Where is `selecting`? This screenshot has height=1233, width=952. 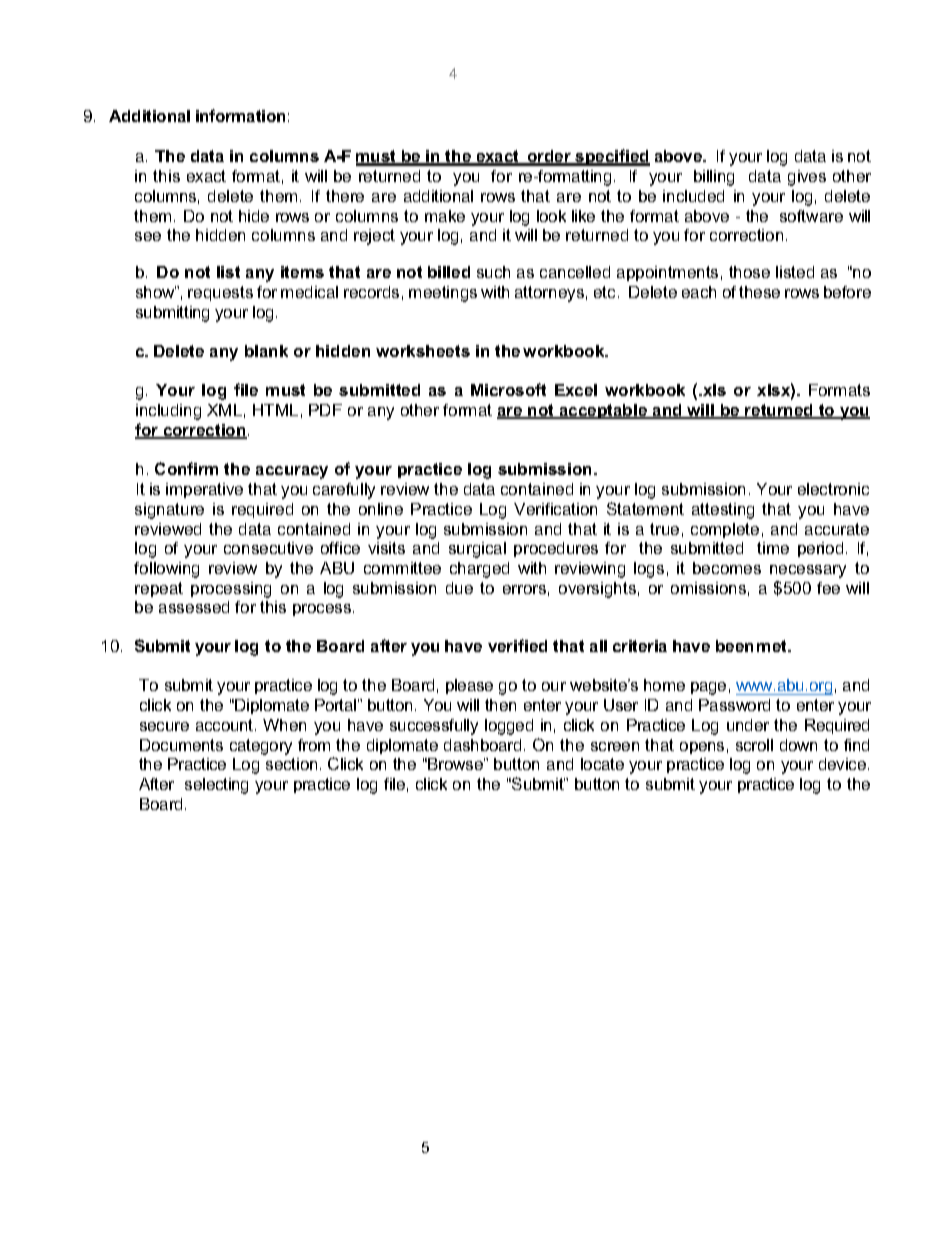
selecting is located at coordinates (216, 786).
